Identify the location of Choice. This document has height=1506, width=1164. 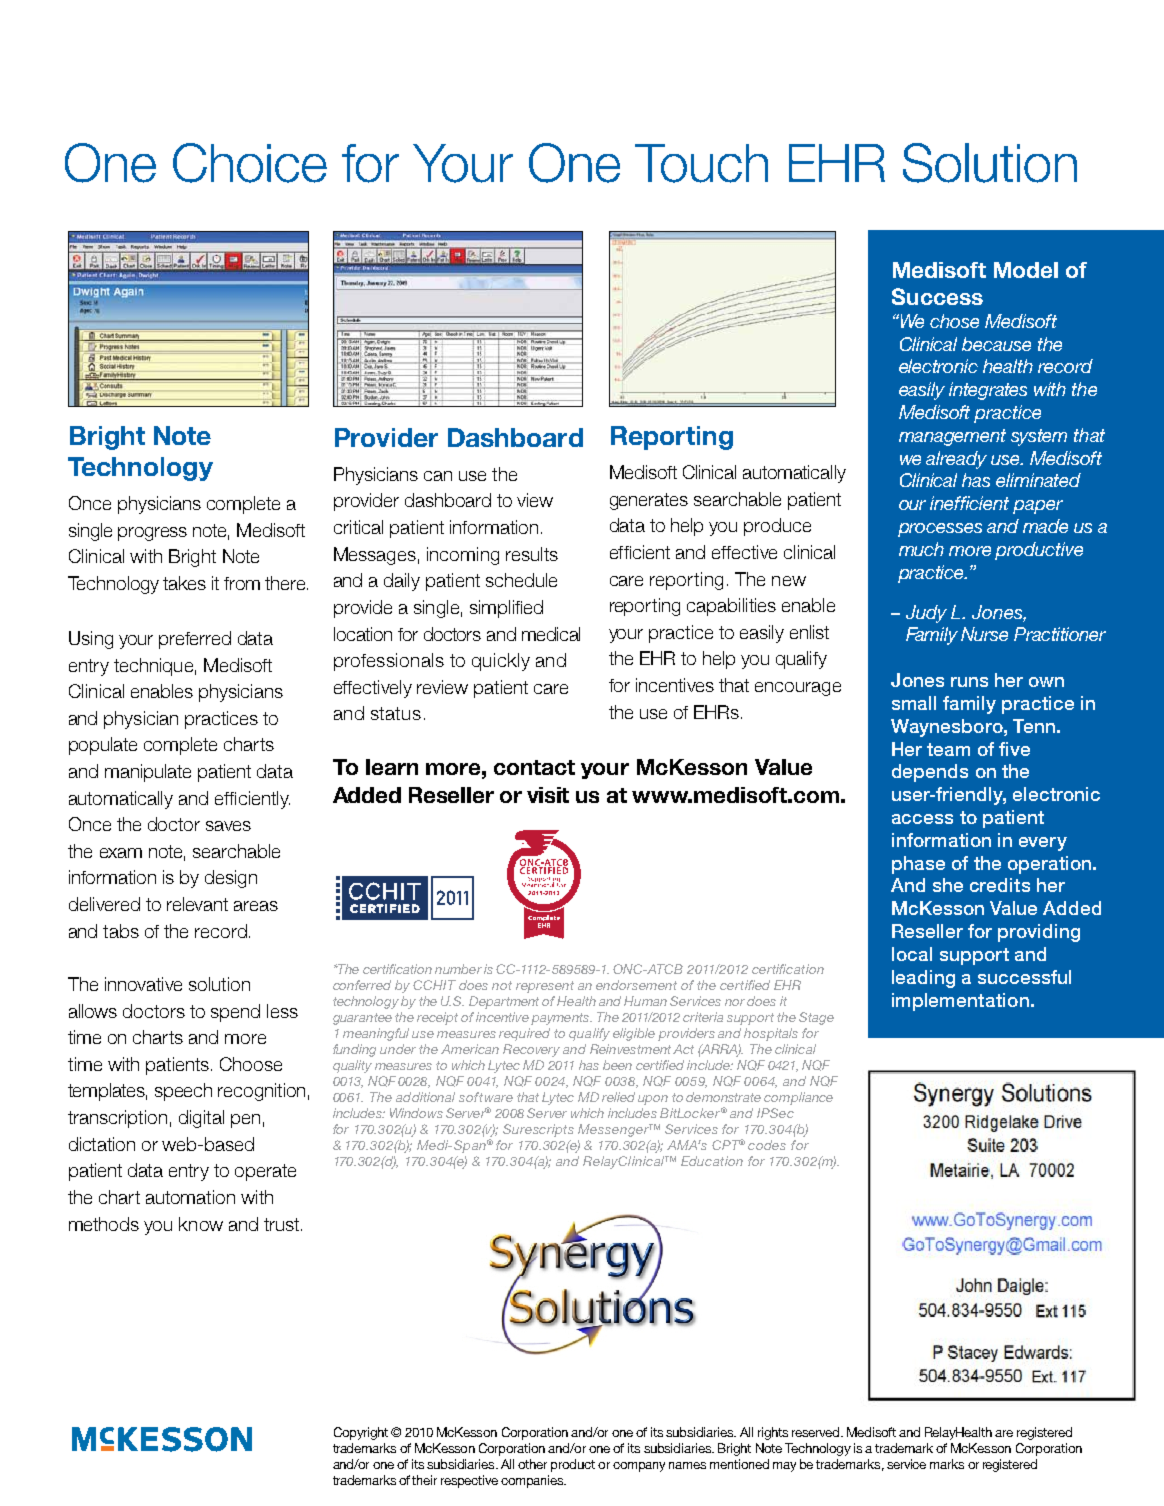
(250, 163).
